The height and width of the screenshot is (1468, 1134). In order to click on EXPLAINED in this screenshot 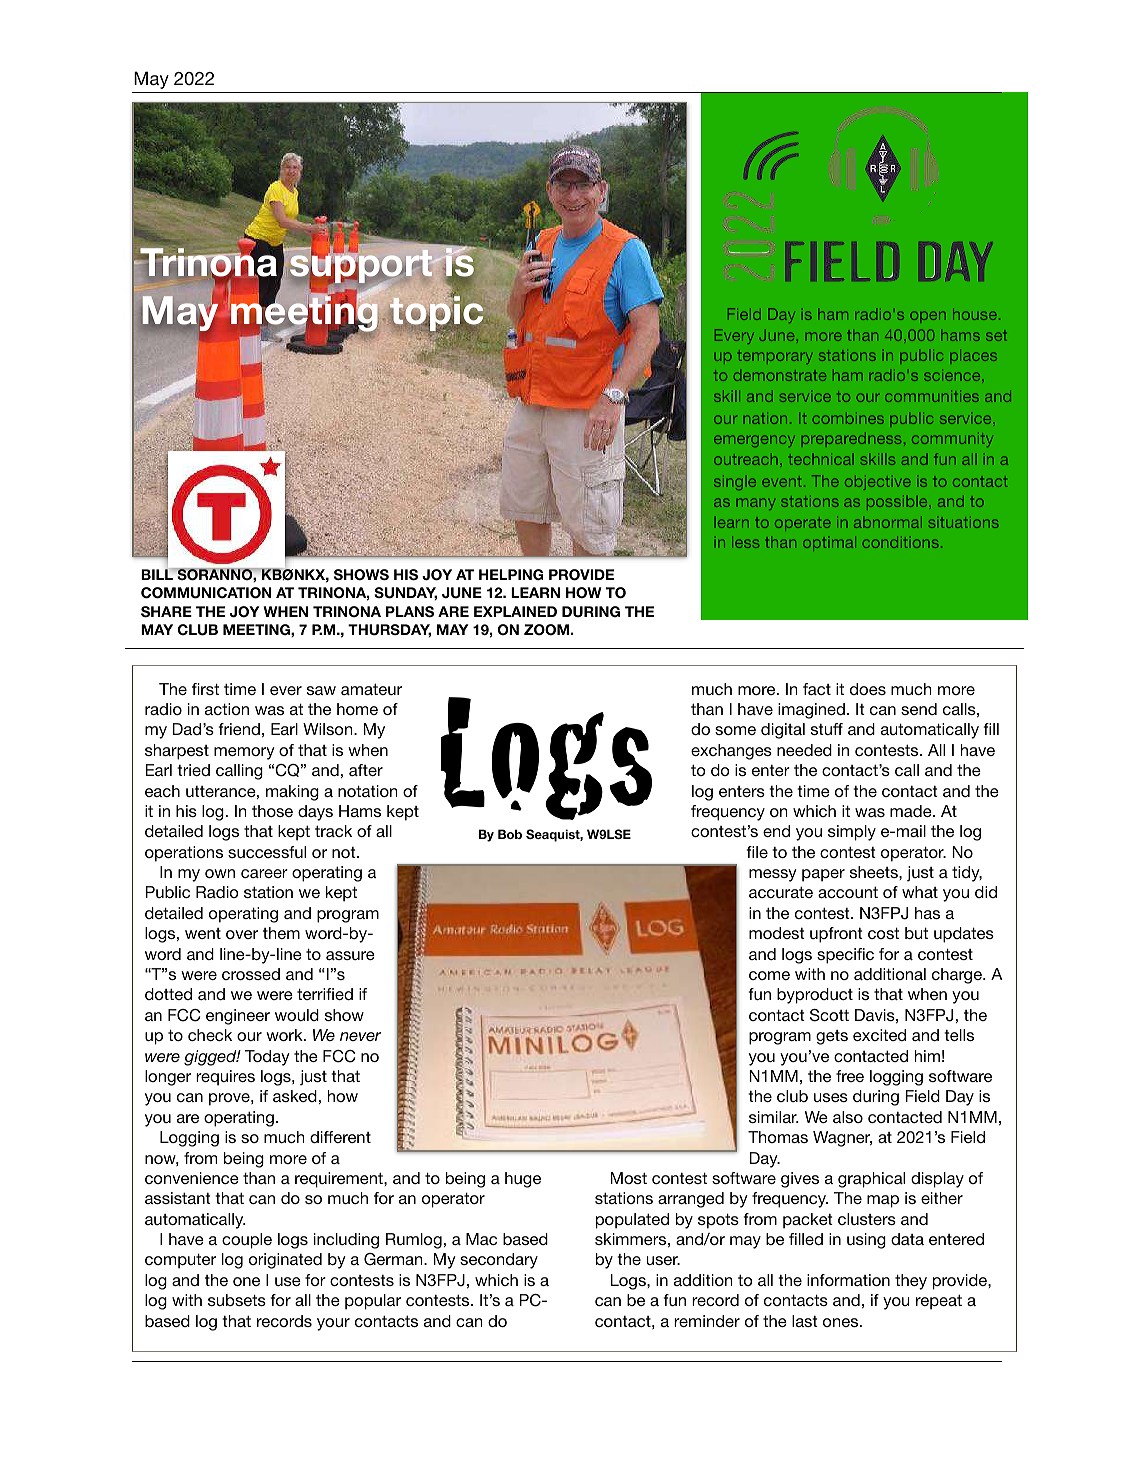, I will do `click(515, 611)`.
